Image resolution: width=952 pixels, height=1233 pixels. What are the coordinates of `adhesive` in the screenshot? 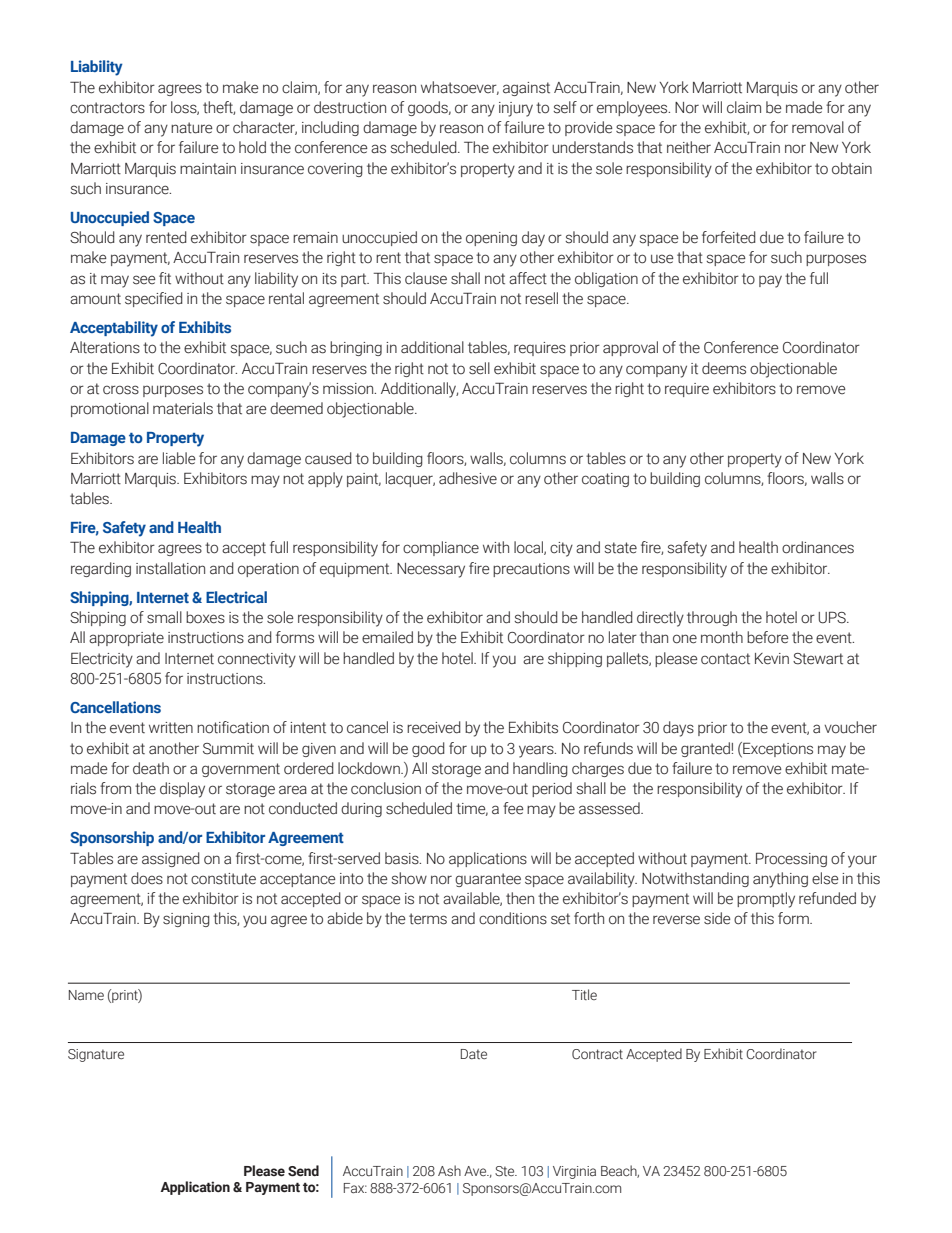 It's located at (468, 478).
